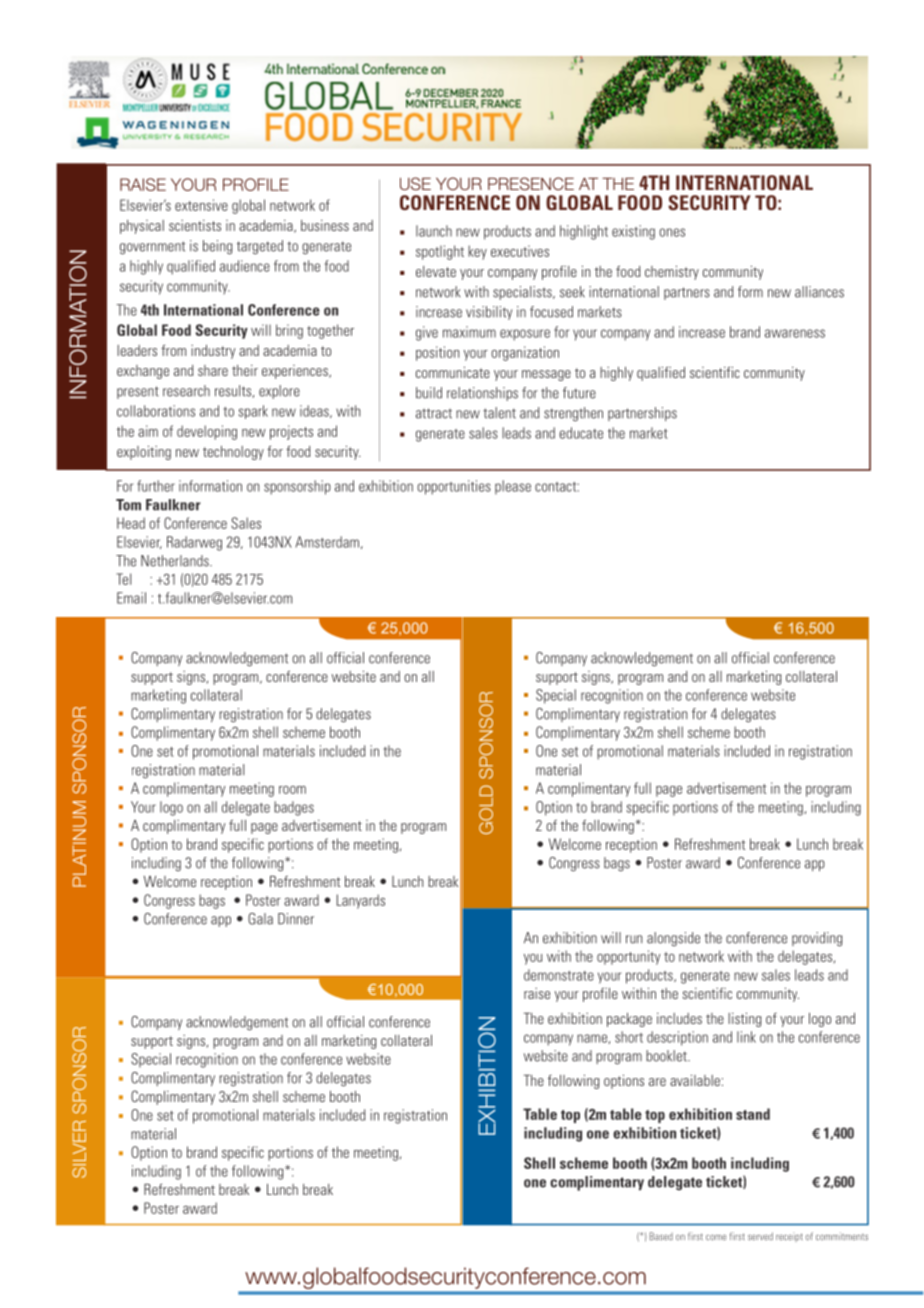 The image size is (924, 1308). I want to click on opportunities, so click(454, 487).
